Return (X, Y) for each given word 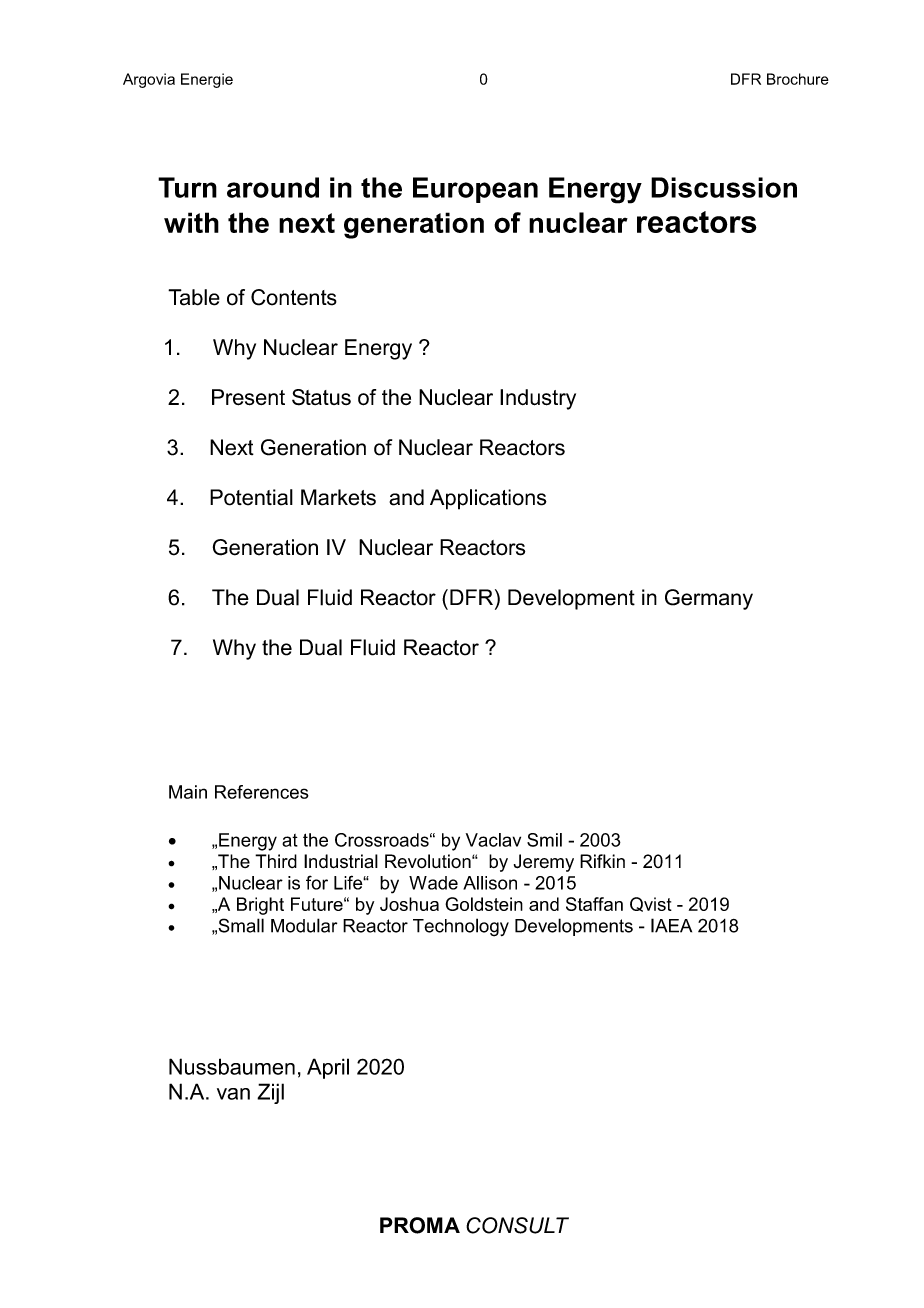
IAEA (671, 925)
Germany (709, 599)
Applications (488, 499)
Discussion (724, 187)
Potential (251, 497)
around (273, 187)
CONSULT (517, 1225)
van (233, 1094)
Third (276, 861)
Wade (433, 883)
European (475, 190)
